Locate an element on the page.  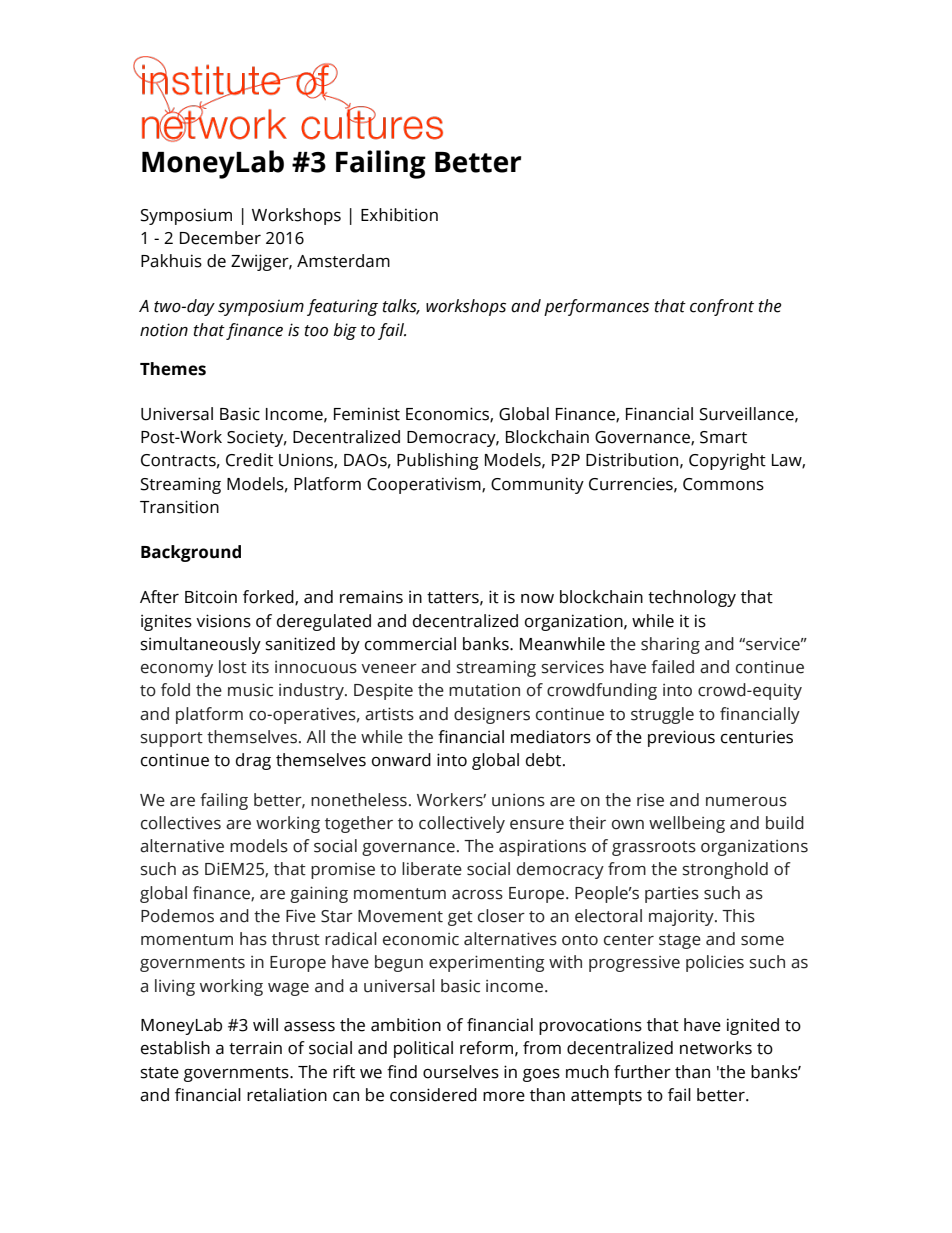
confront is located at coordinates (722, 307).
